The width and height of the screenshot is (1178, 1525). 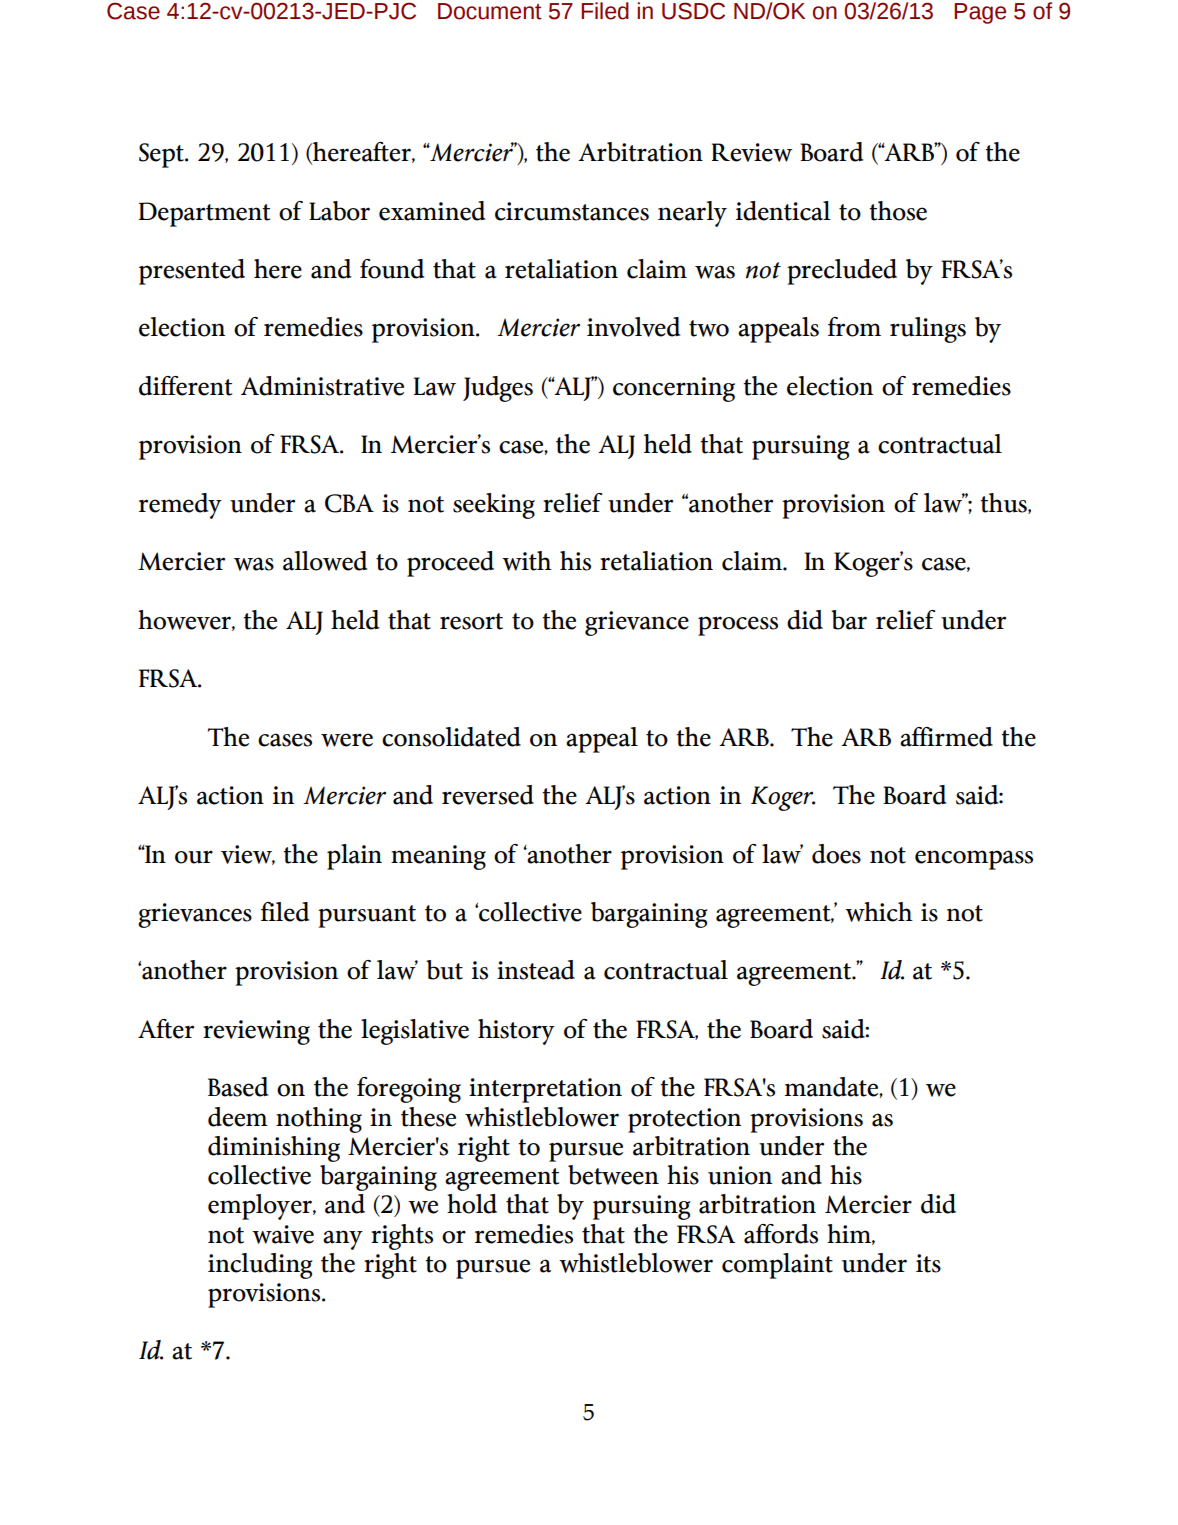 What do you see at coordinates (322, 386) in the screenshot?
I see `Administrative` at bounding box center [322, 386].
